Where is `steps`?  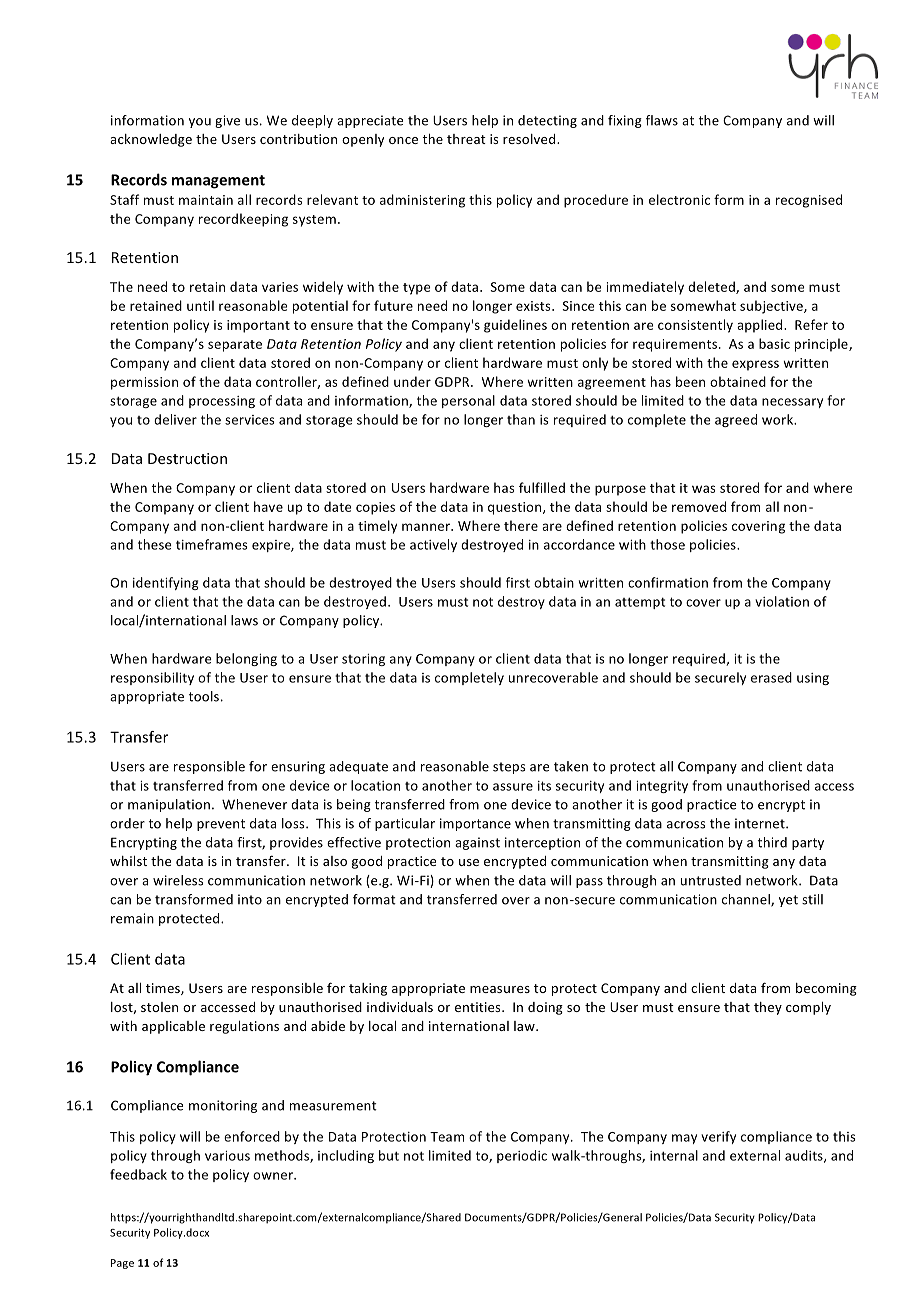
steps is located at coordinates (509, 768).
